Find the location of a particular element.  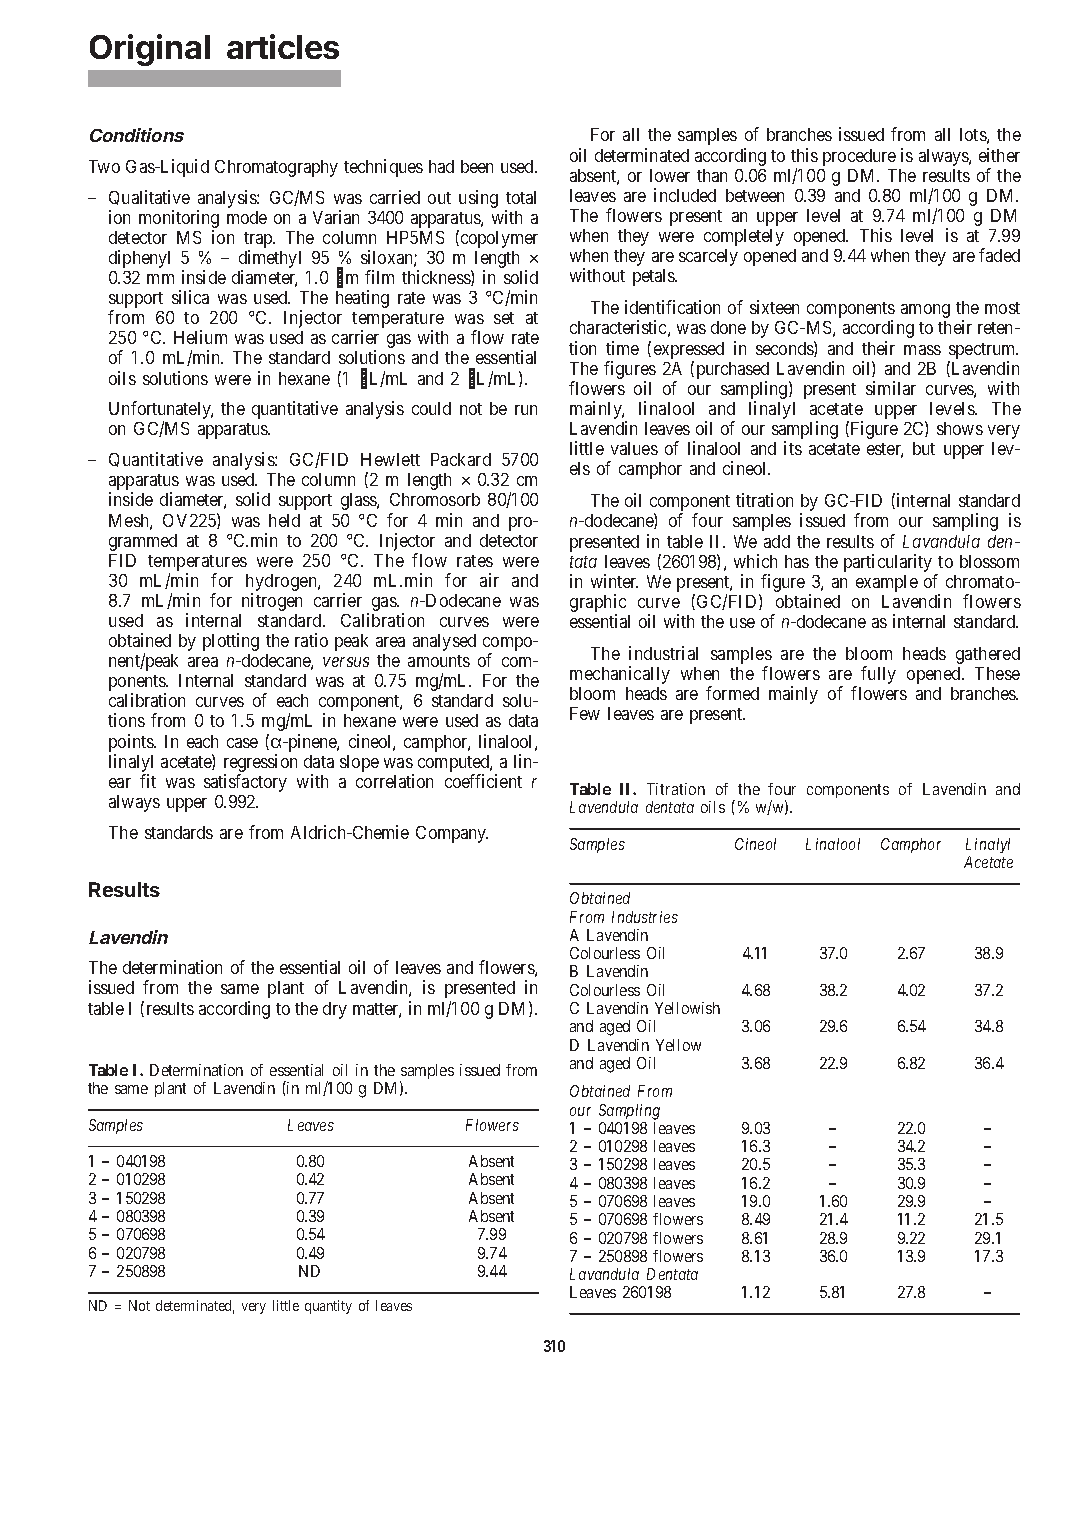

Industries is located at coordinates (645, 917).
